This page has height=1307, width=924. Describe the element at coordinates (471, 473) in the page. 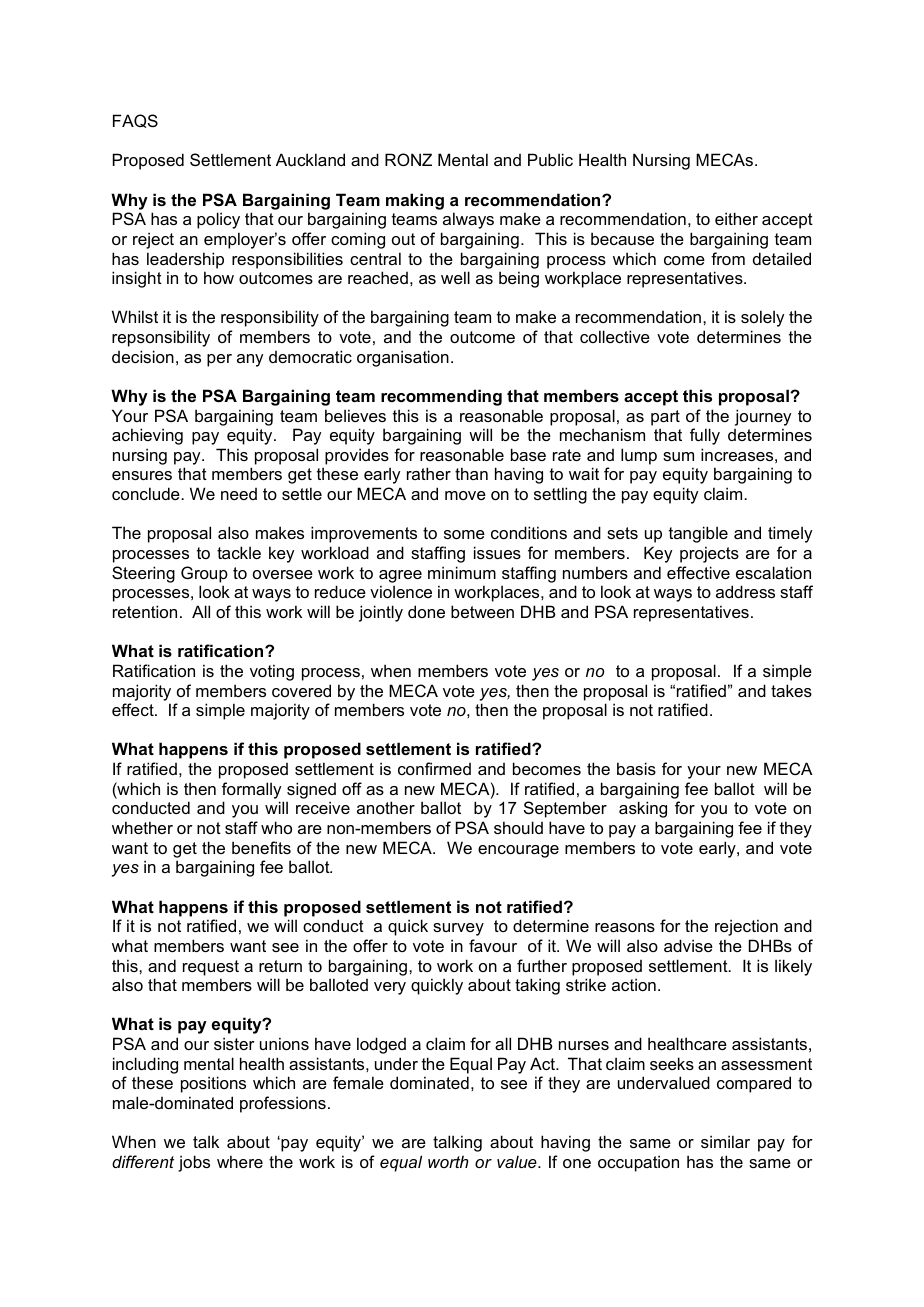

I see `than` at that location.
